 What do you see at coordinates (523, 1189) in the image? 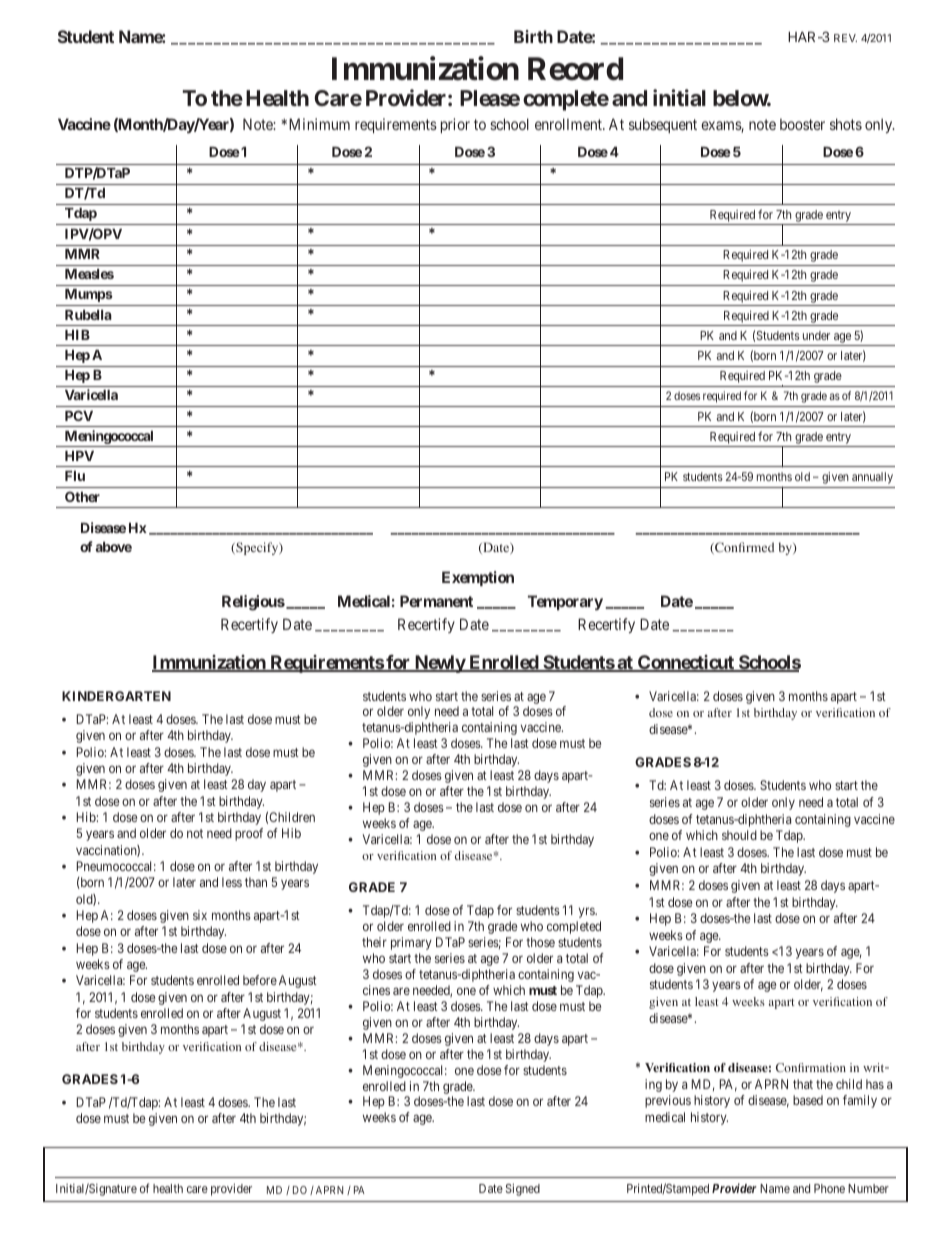
I see `Signed` at bounding box center [523, 1189].
